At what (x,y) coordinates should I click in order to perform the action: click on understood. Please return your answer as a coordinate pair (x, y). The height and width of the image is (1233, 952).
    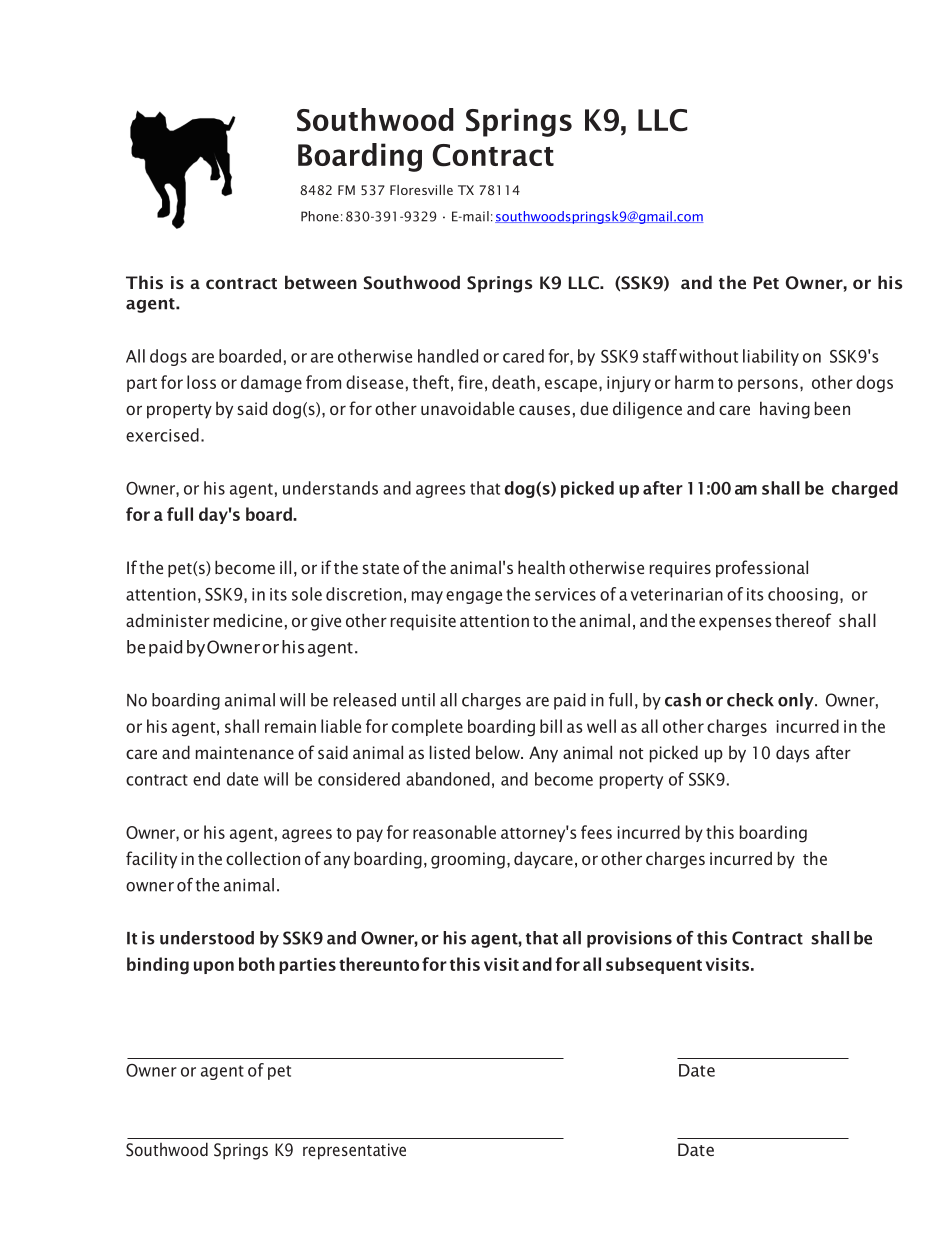
    Looking at the image, I should click on (207, 938).
